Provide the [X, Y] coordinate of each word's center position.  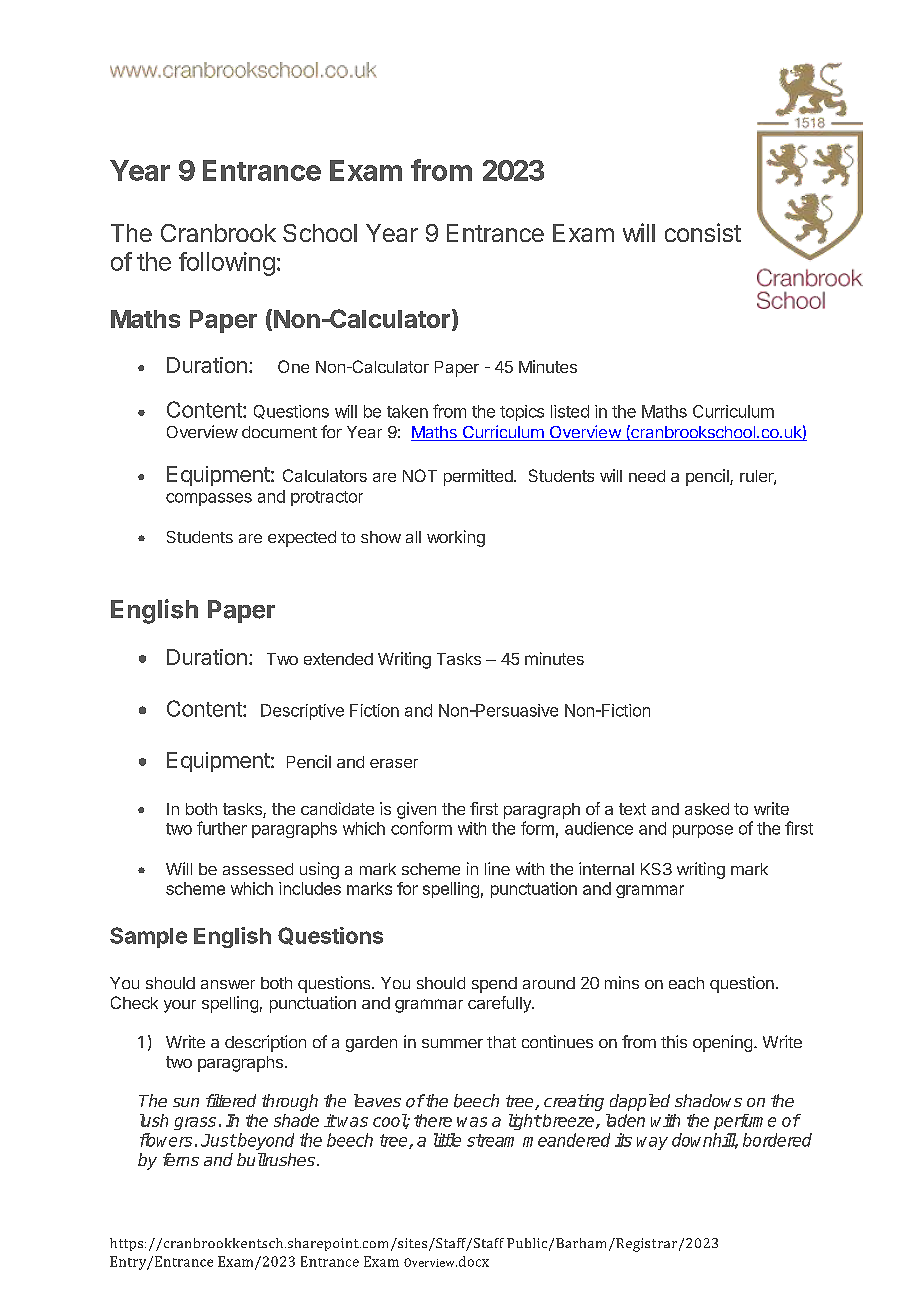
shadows [708, 1100]
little [447, 1140]
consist [703, 232]
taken [407, 411]
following [227, 264]
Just [218, 1140]
